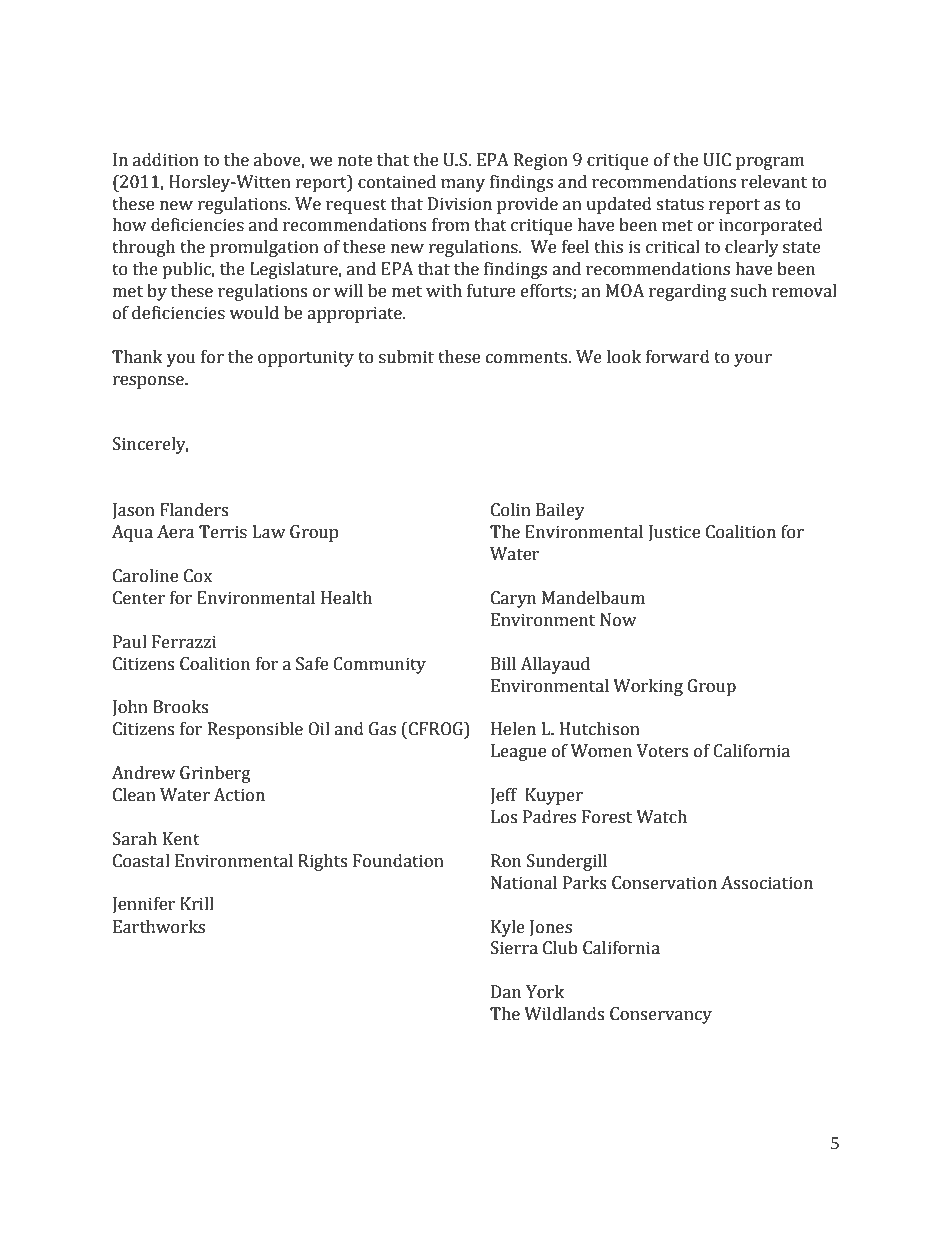 The width and height of the document is (952, 1233). Describe the element at coordinates (149, 382) in the document. I see `response` at that location.
